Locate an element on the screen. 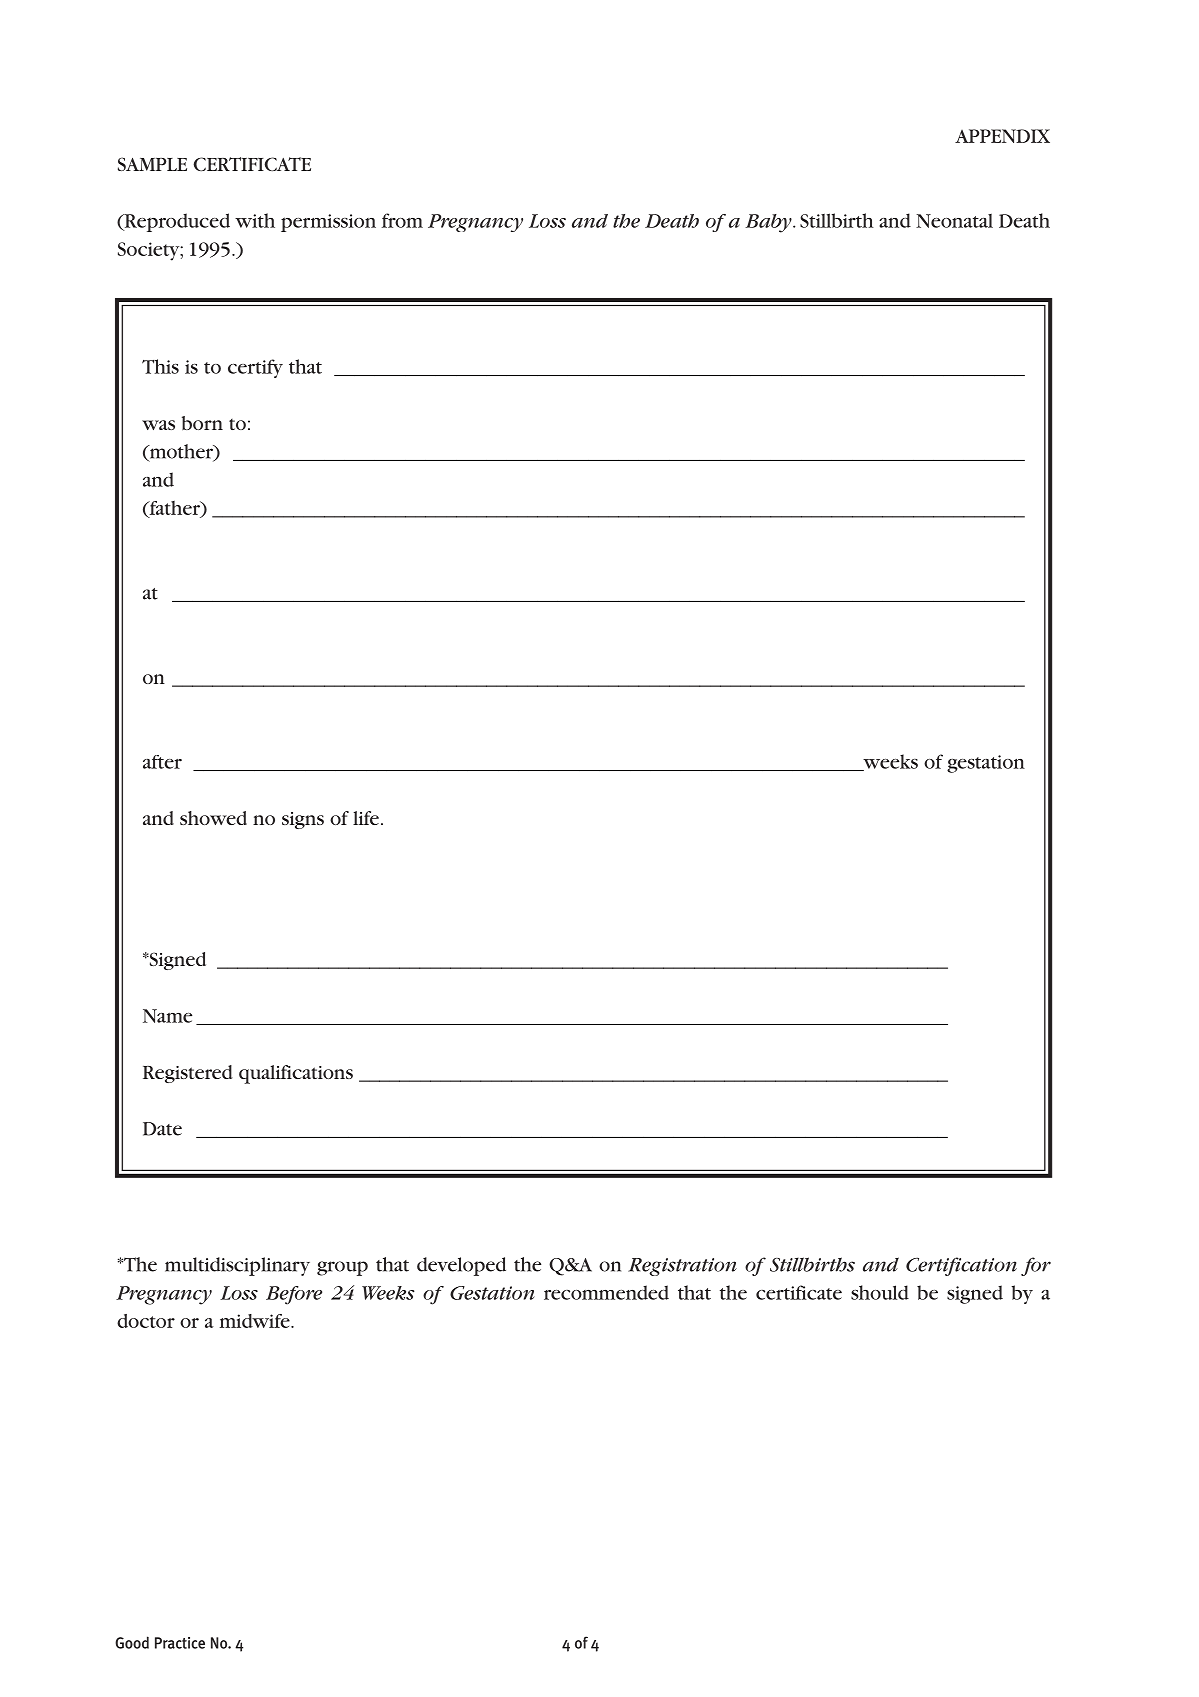 This screenshot has height=1697, width=1199. Certification is located at coordinates (961, 1266).
